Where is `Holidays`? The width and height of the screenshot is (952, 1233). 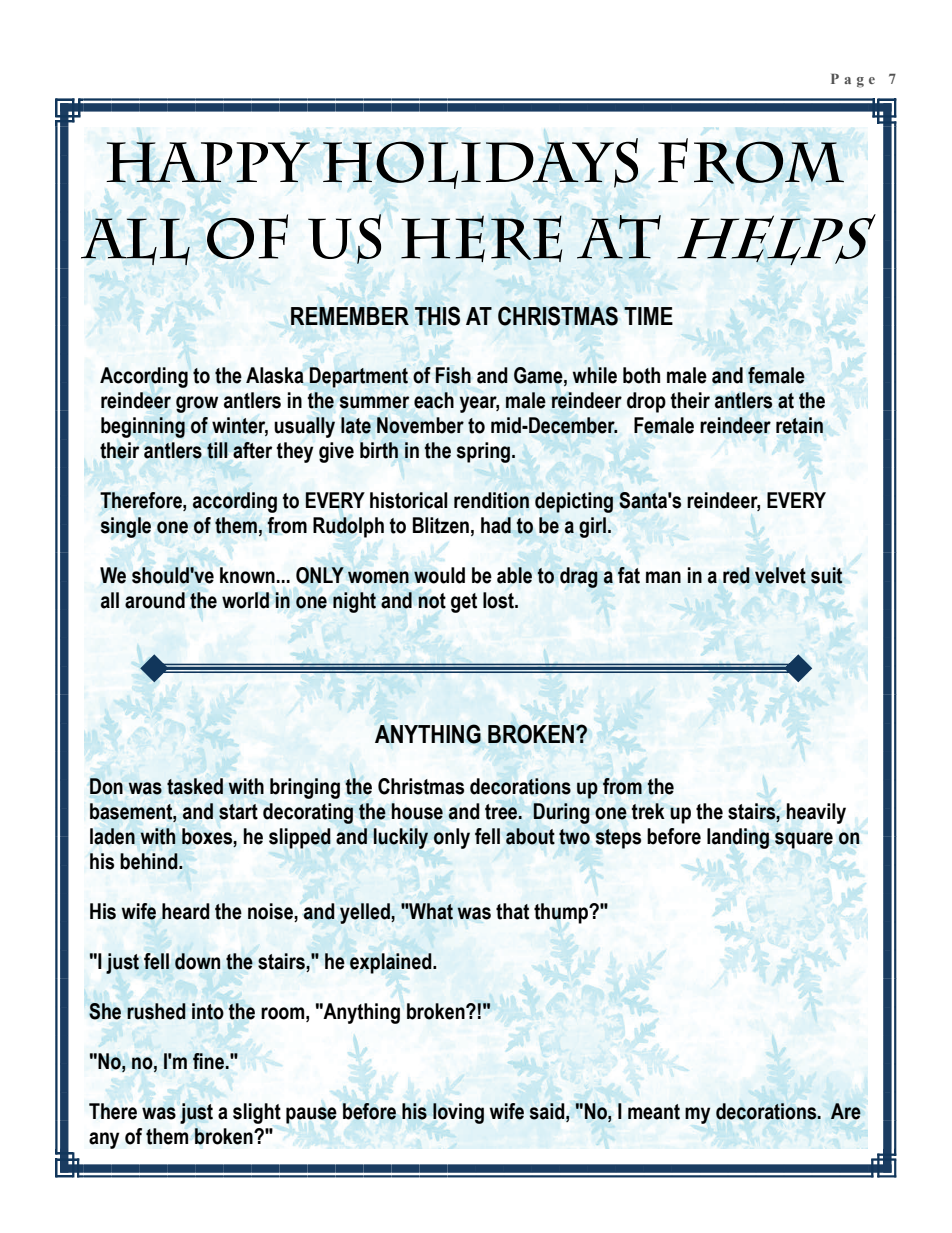 Holidays is located at coordinates (480, 163).
